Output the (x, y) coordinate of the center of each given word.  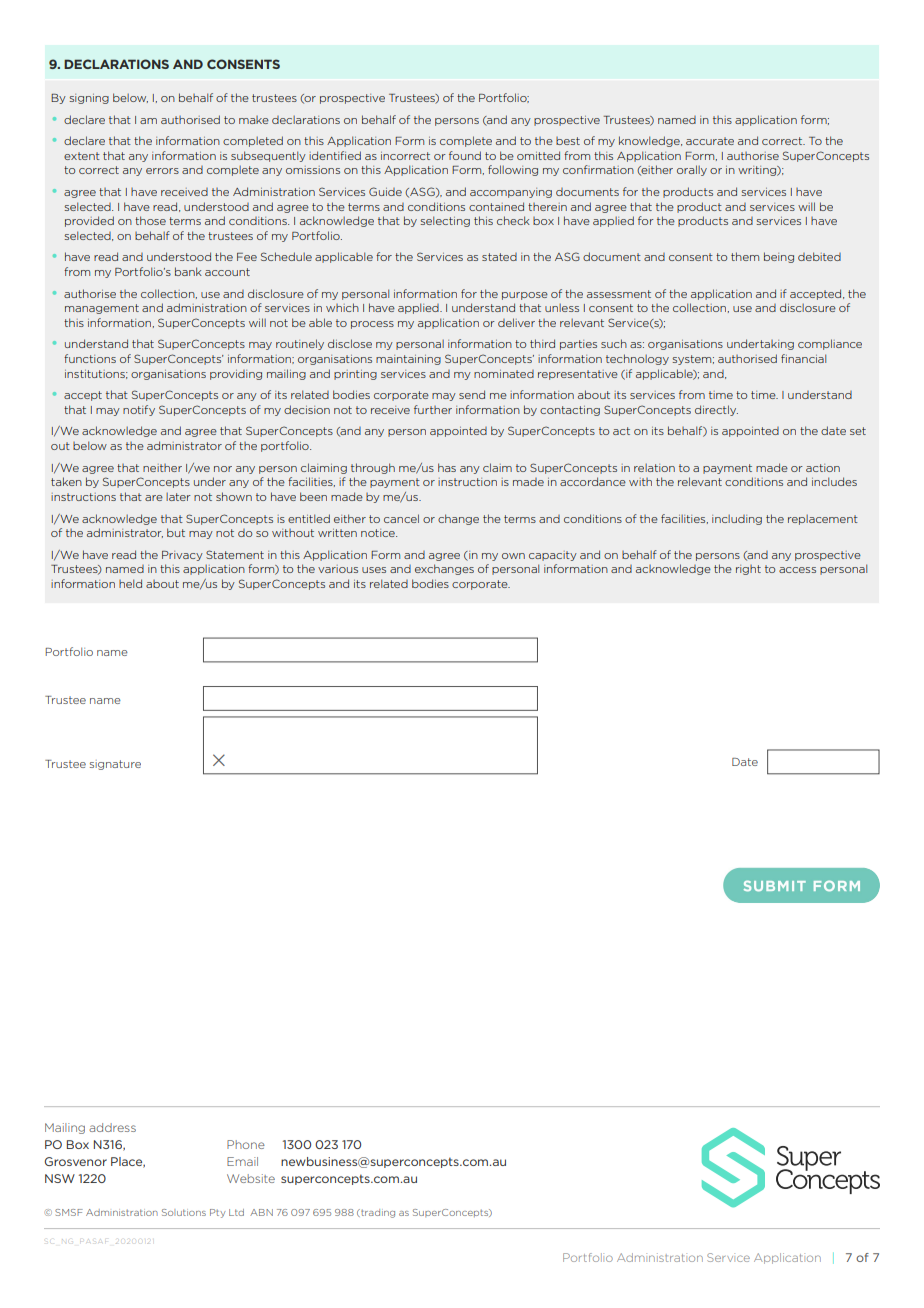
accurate (710, 141)
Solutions (184, 1212)
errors (162, 171)
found (465, 155)
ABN (261, 1212)
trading (377, 1213)
